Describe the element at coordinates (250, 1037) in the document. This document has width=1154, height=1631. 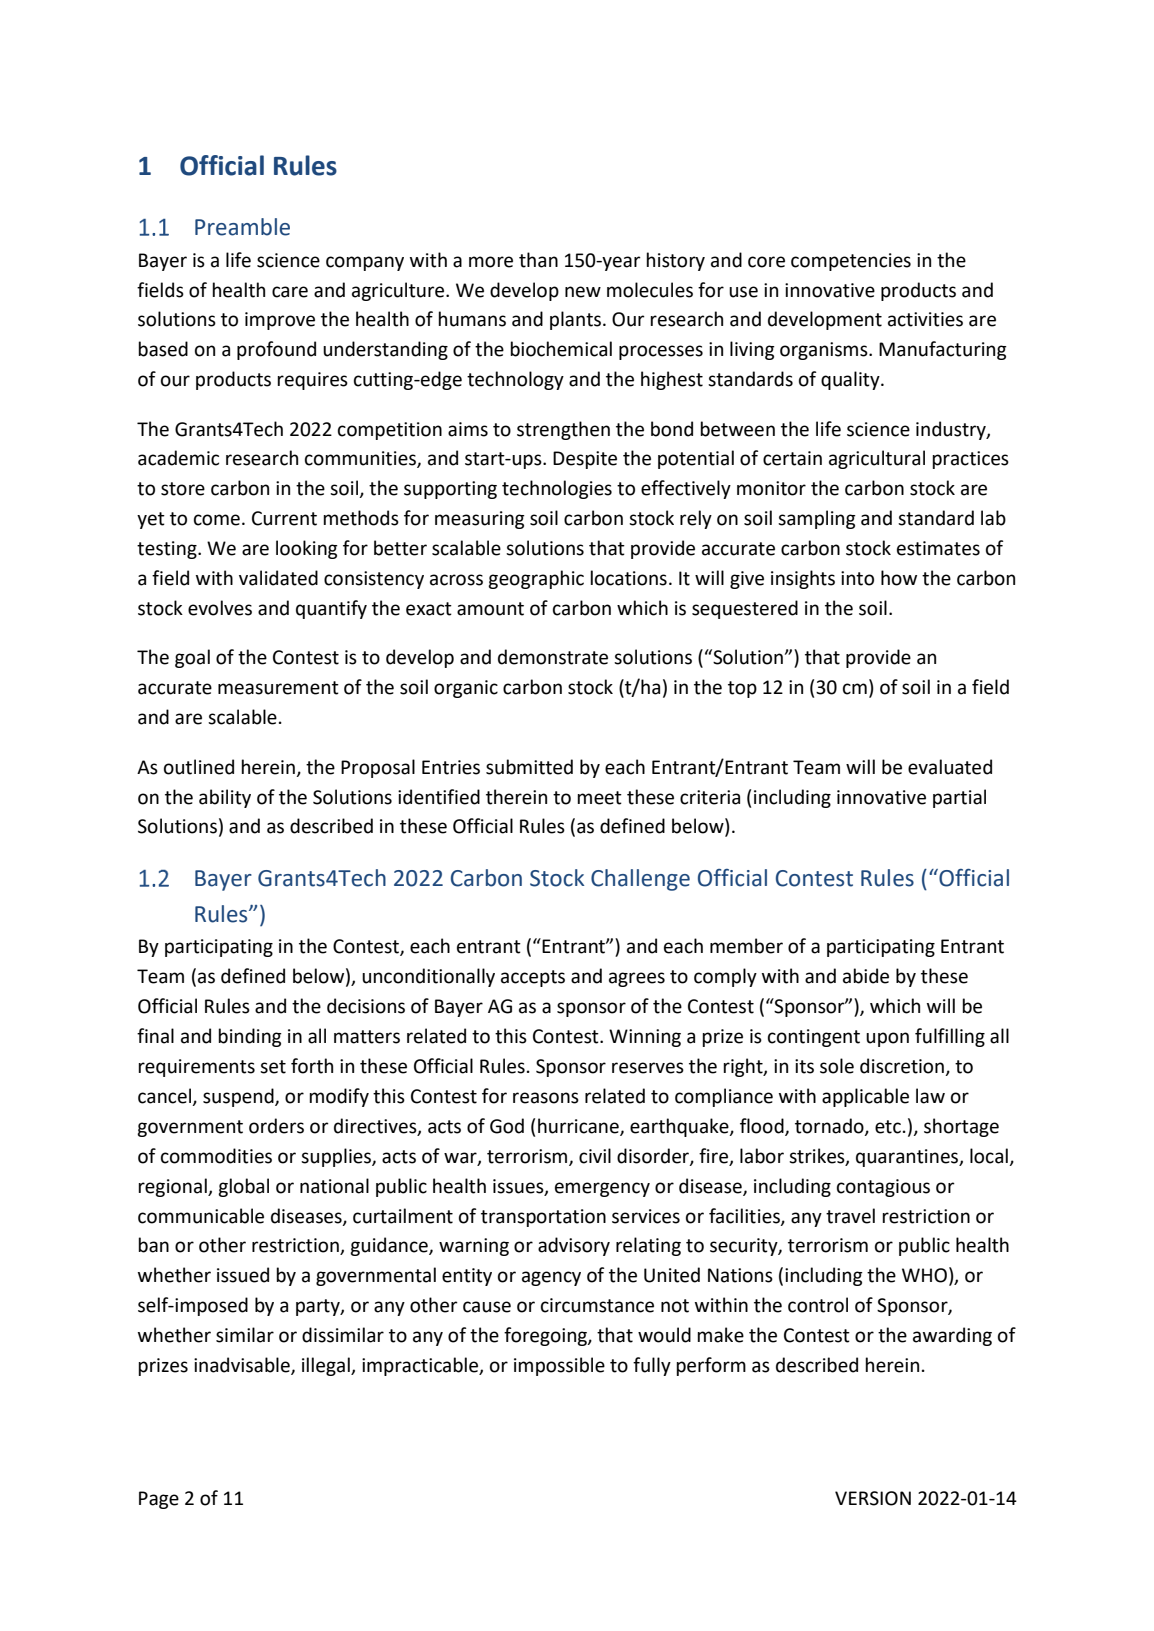
I see `binding` at that location.
